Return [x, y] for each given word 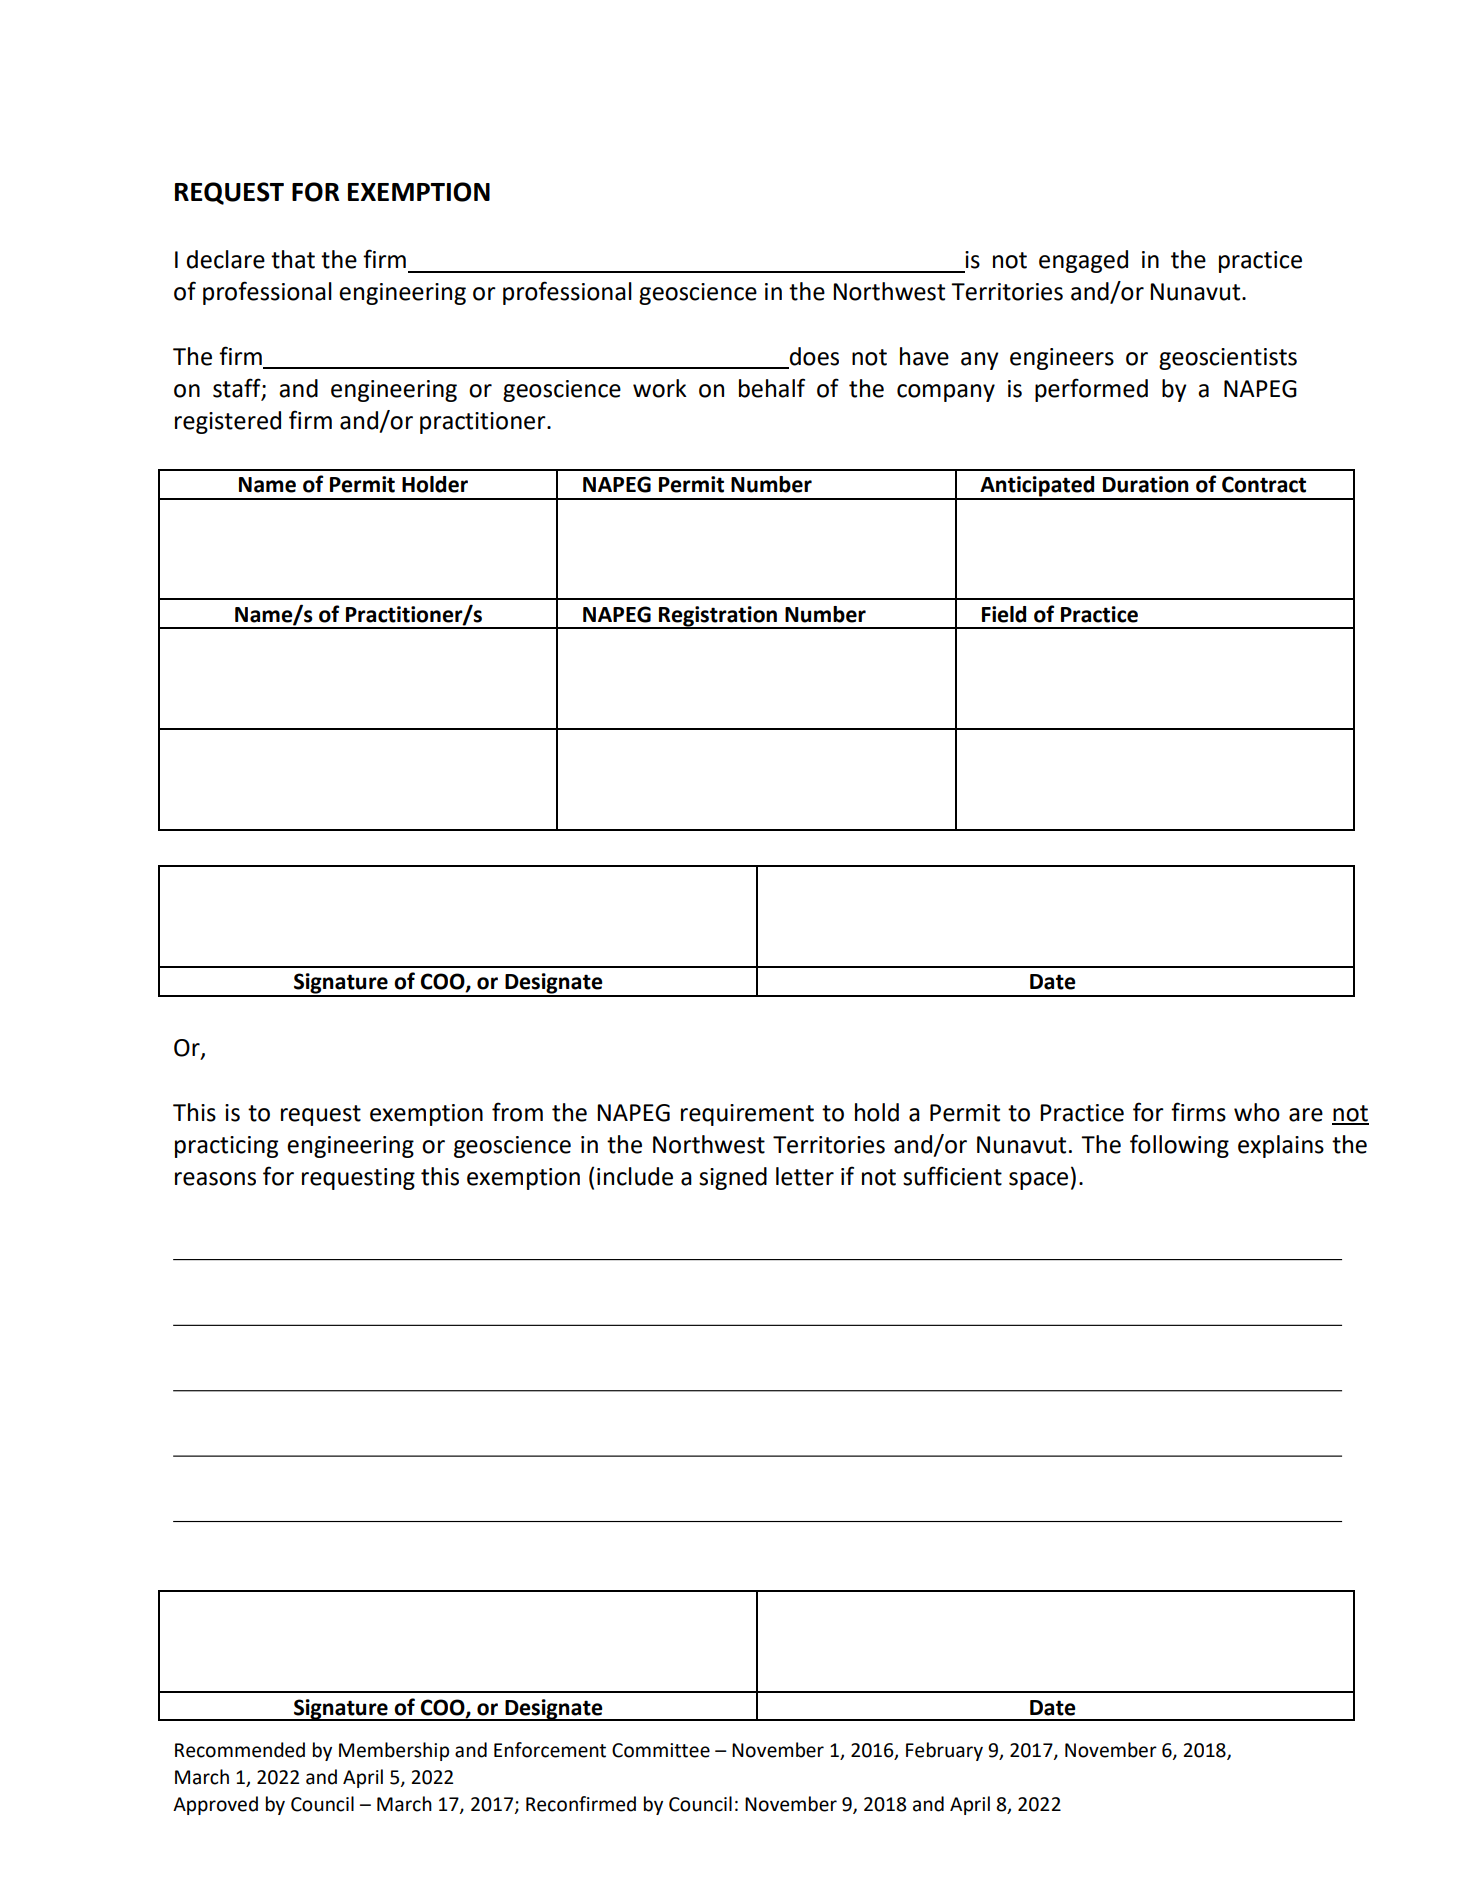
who [1257, 1112]
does [814, 356]
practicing [226, 1147]
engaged [1083, 261]
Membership [394, 1751]
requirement [747, 1115]
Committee [661, 1750]
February [944, 1751]
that [293, 259]
